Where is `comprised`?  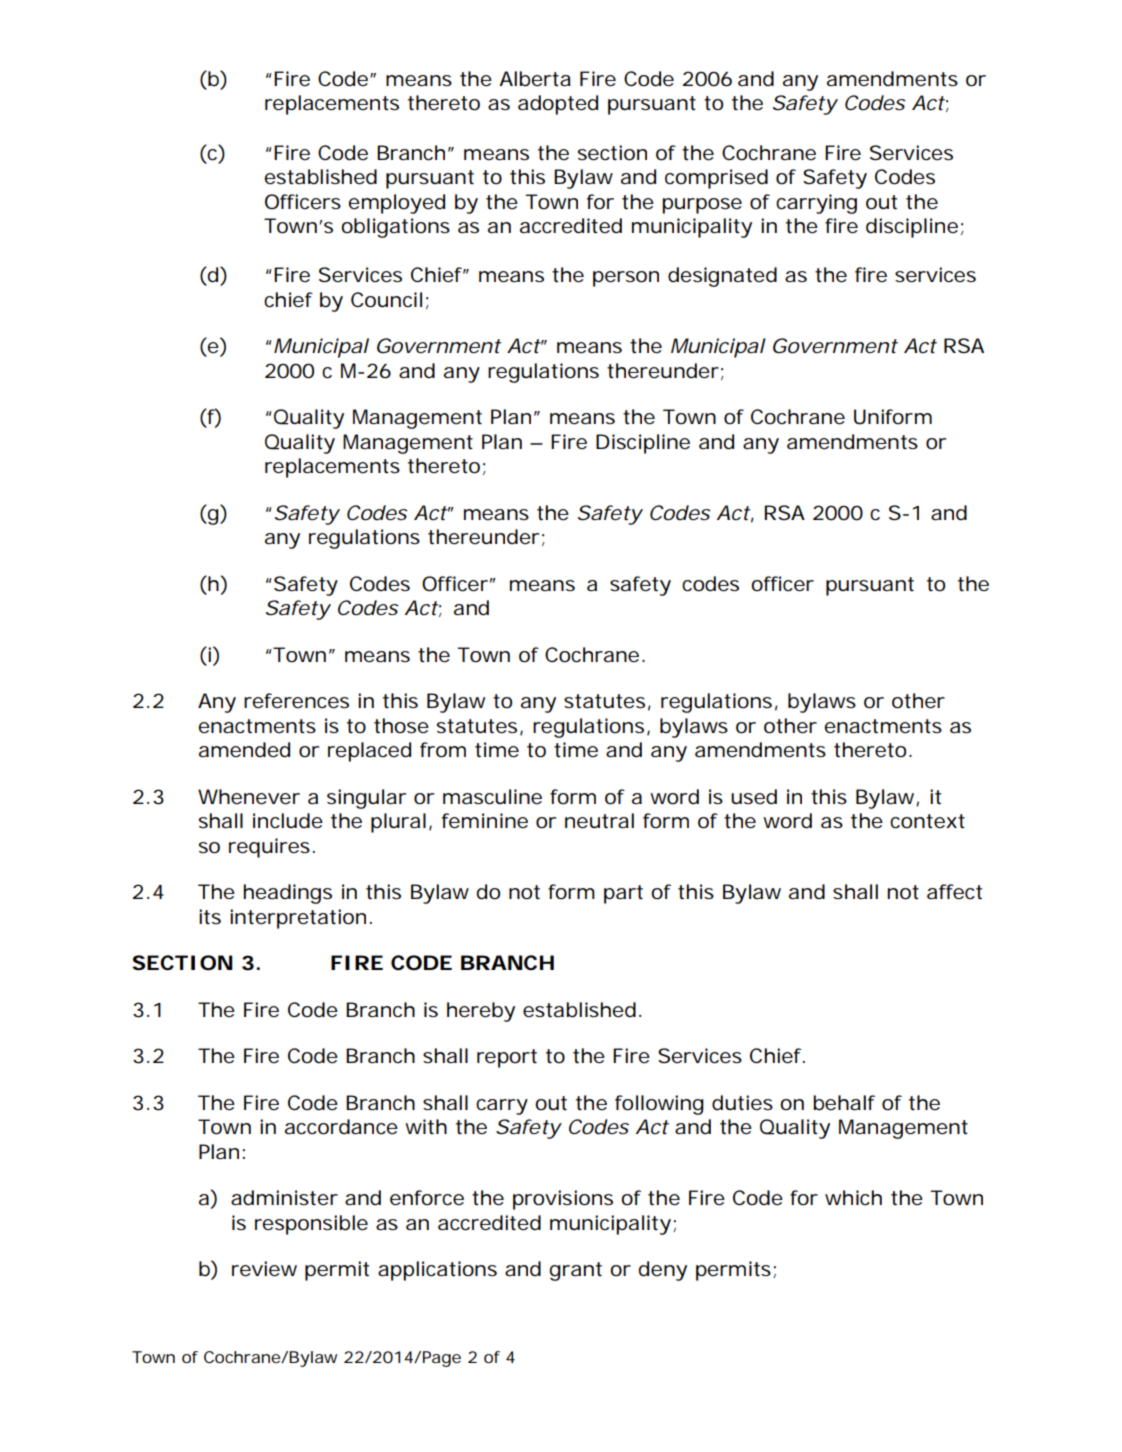
comprised is located at coordinates (716, 179).
